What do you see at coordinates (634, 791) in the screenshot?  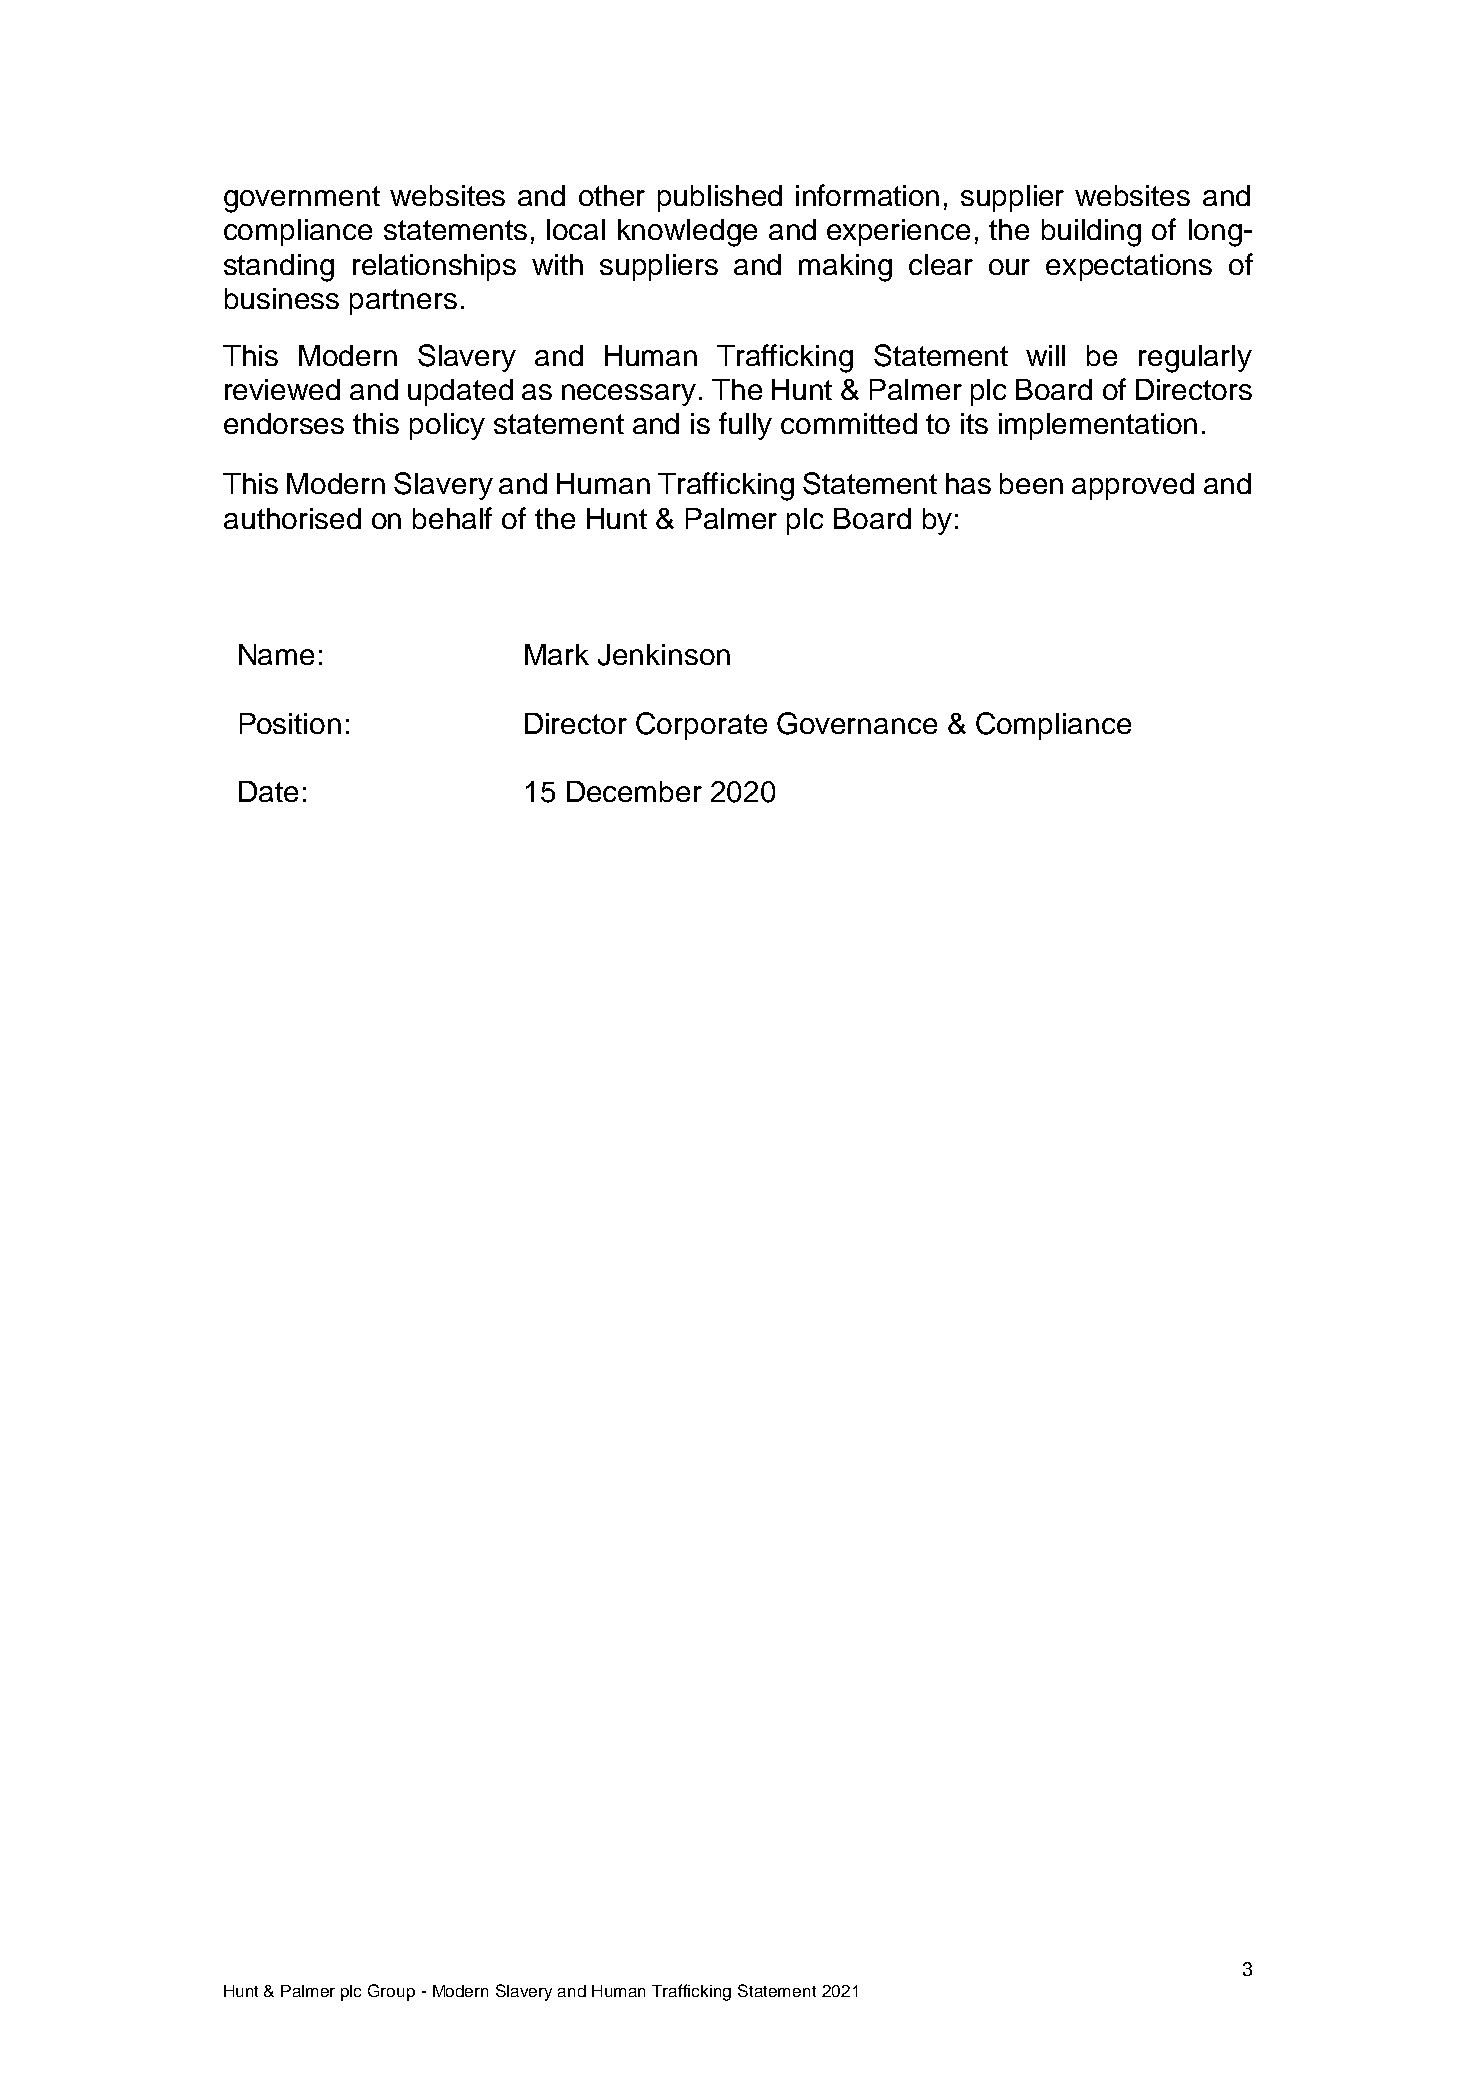 I see `December` at bounding box center [634, 791].
